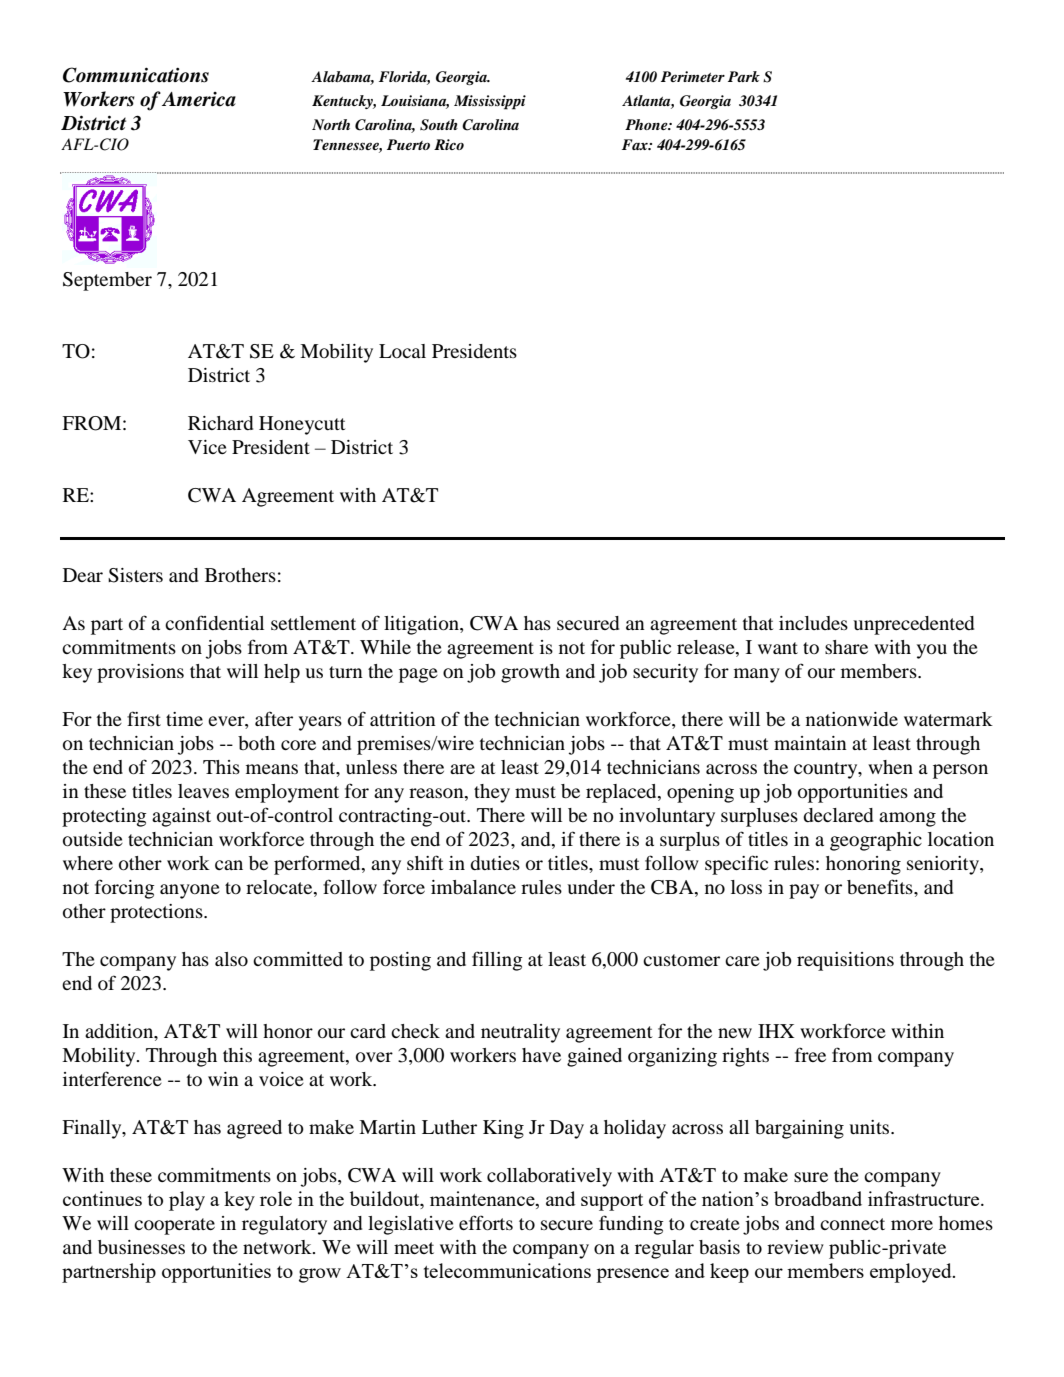 This image has height=1377, width=1064. I want to click on cooperate, so click(174, 1226).
